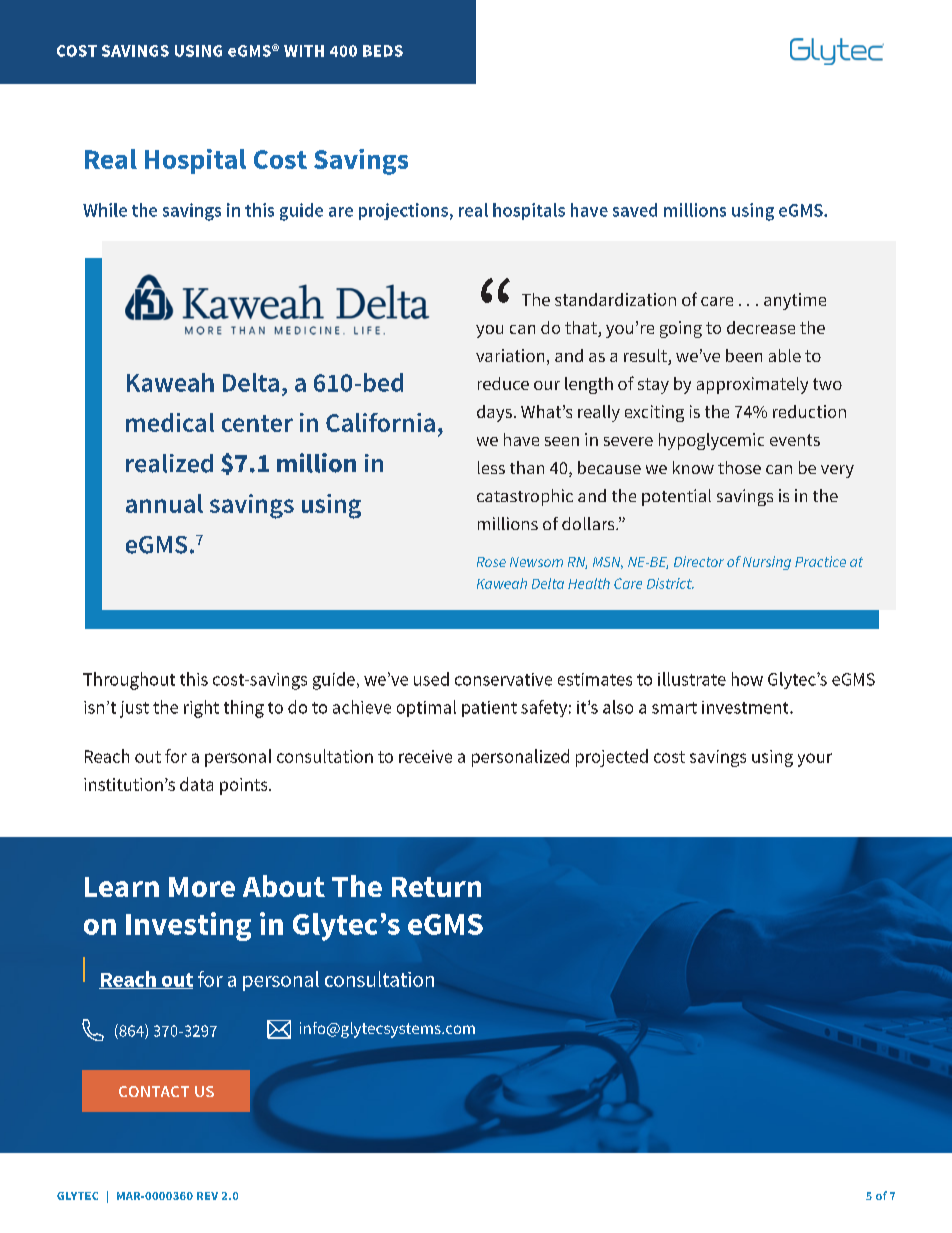 The image size is (952, 1233). What do you see at coordinates (154, 1091) in the screenshot?
I see `CONTACT` at bounding box center [154, 1091].
